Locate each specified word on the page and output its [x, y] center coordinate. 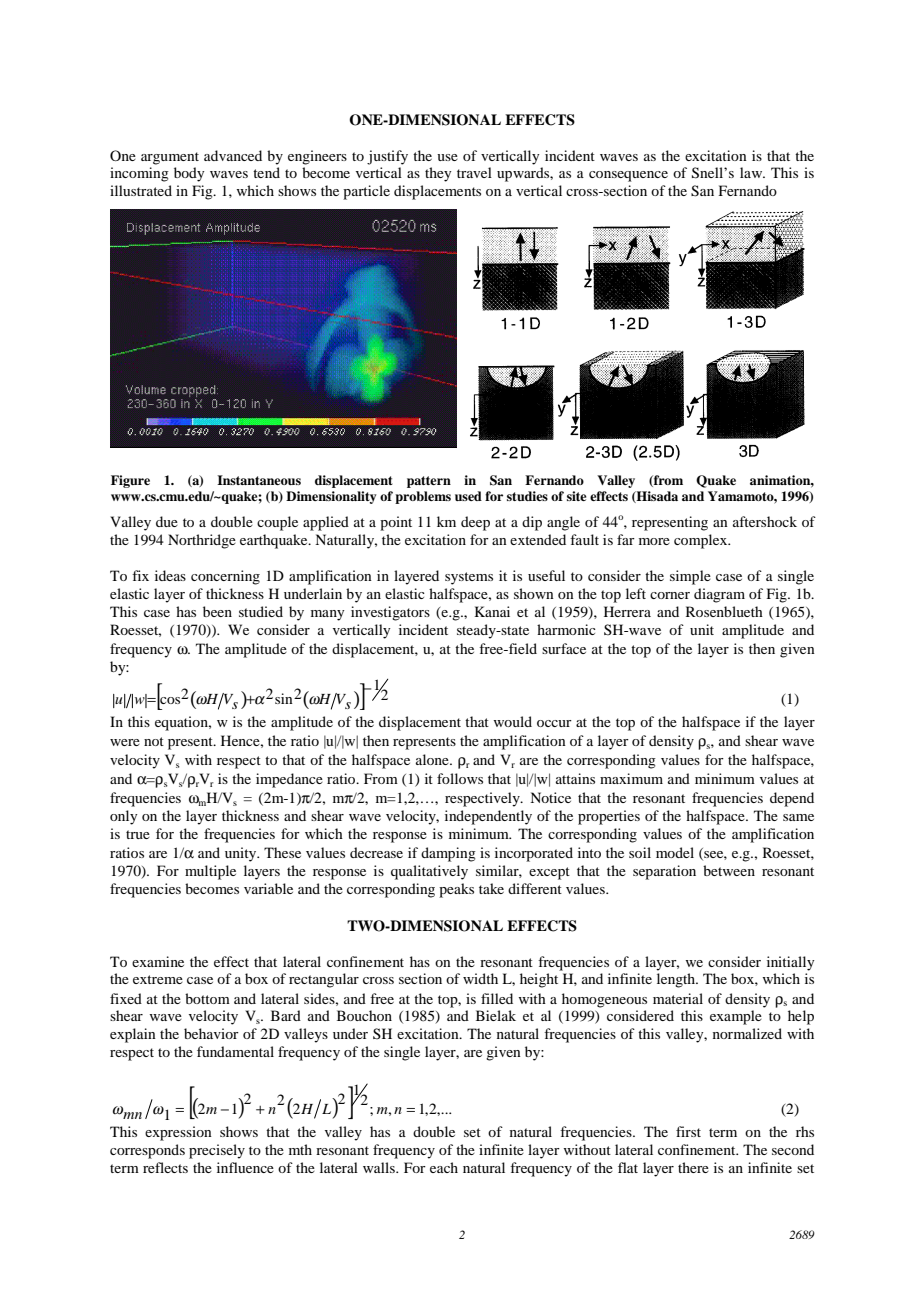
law [752, 172]
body [189, 174]
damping [448, 854]
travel [474, 172]
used [468, 496]
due [167, 521]
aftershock [765, 521]
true [138, 834]
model [675, 852]
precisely [217, 1151]
